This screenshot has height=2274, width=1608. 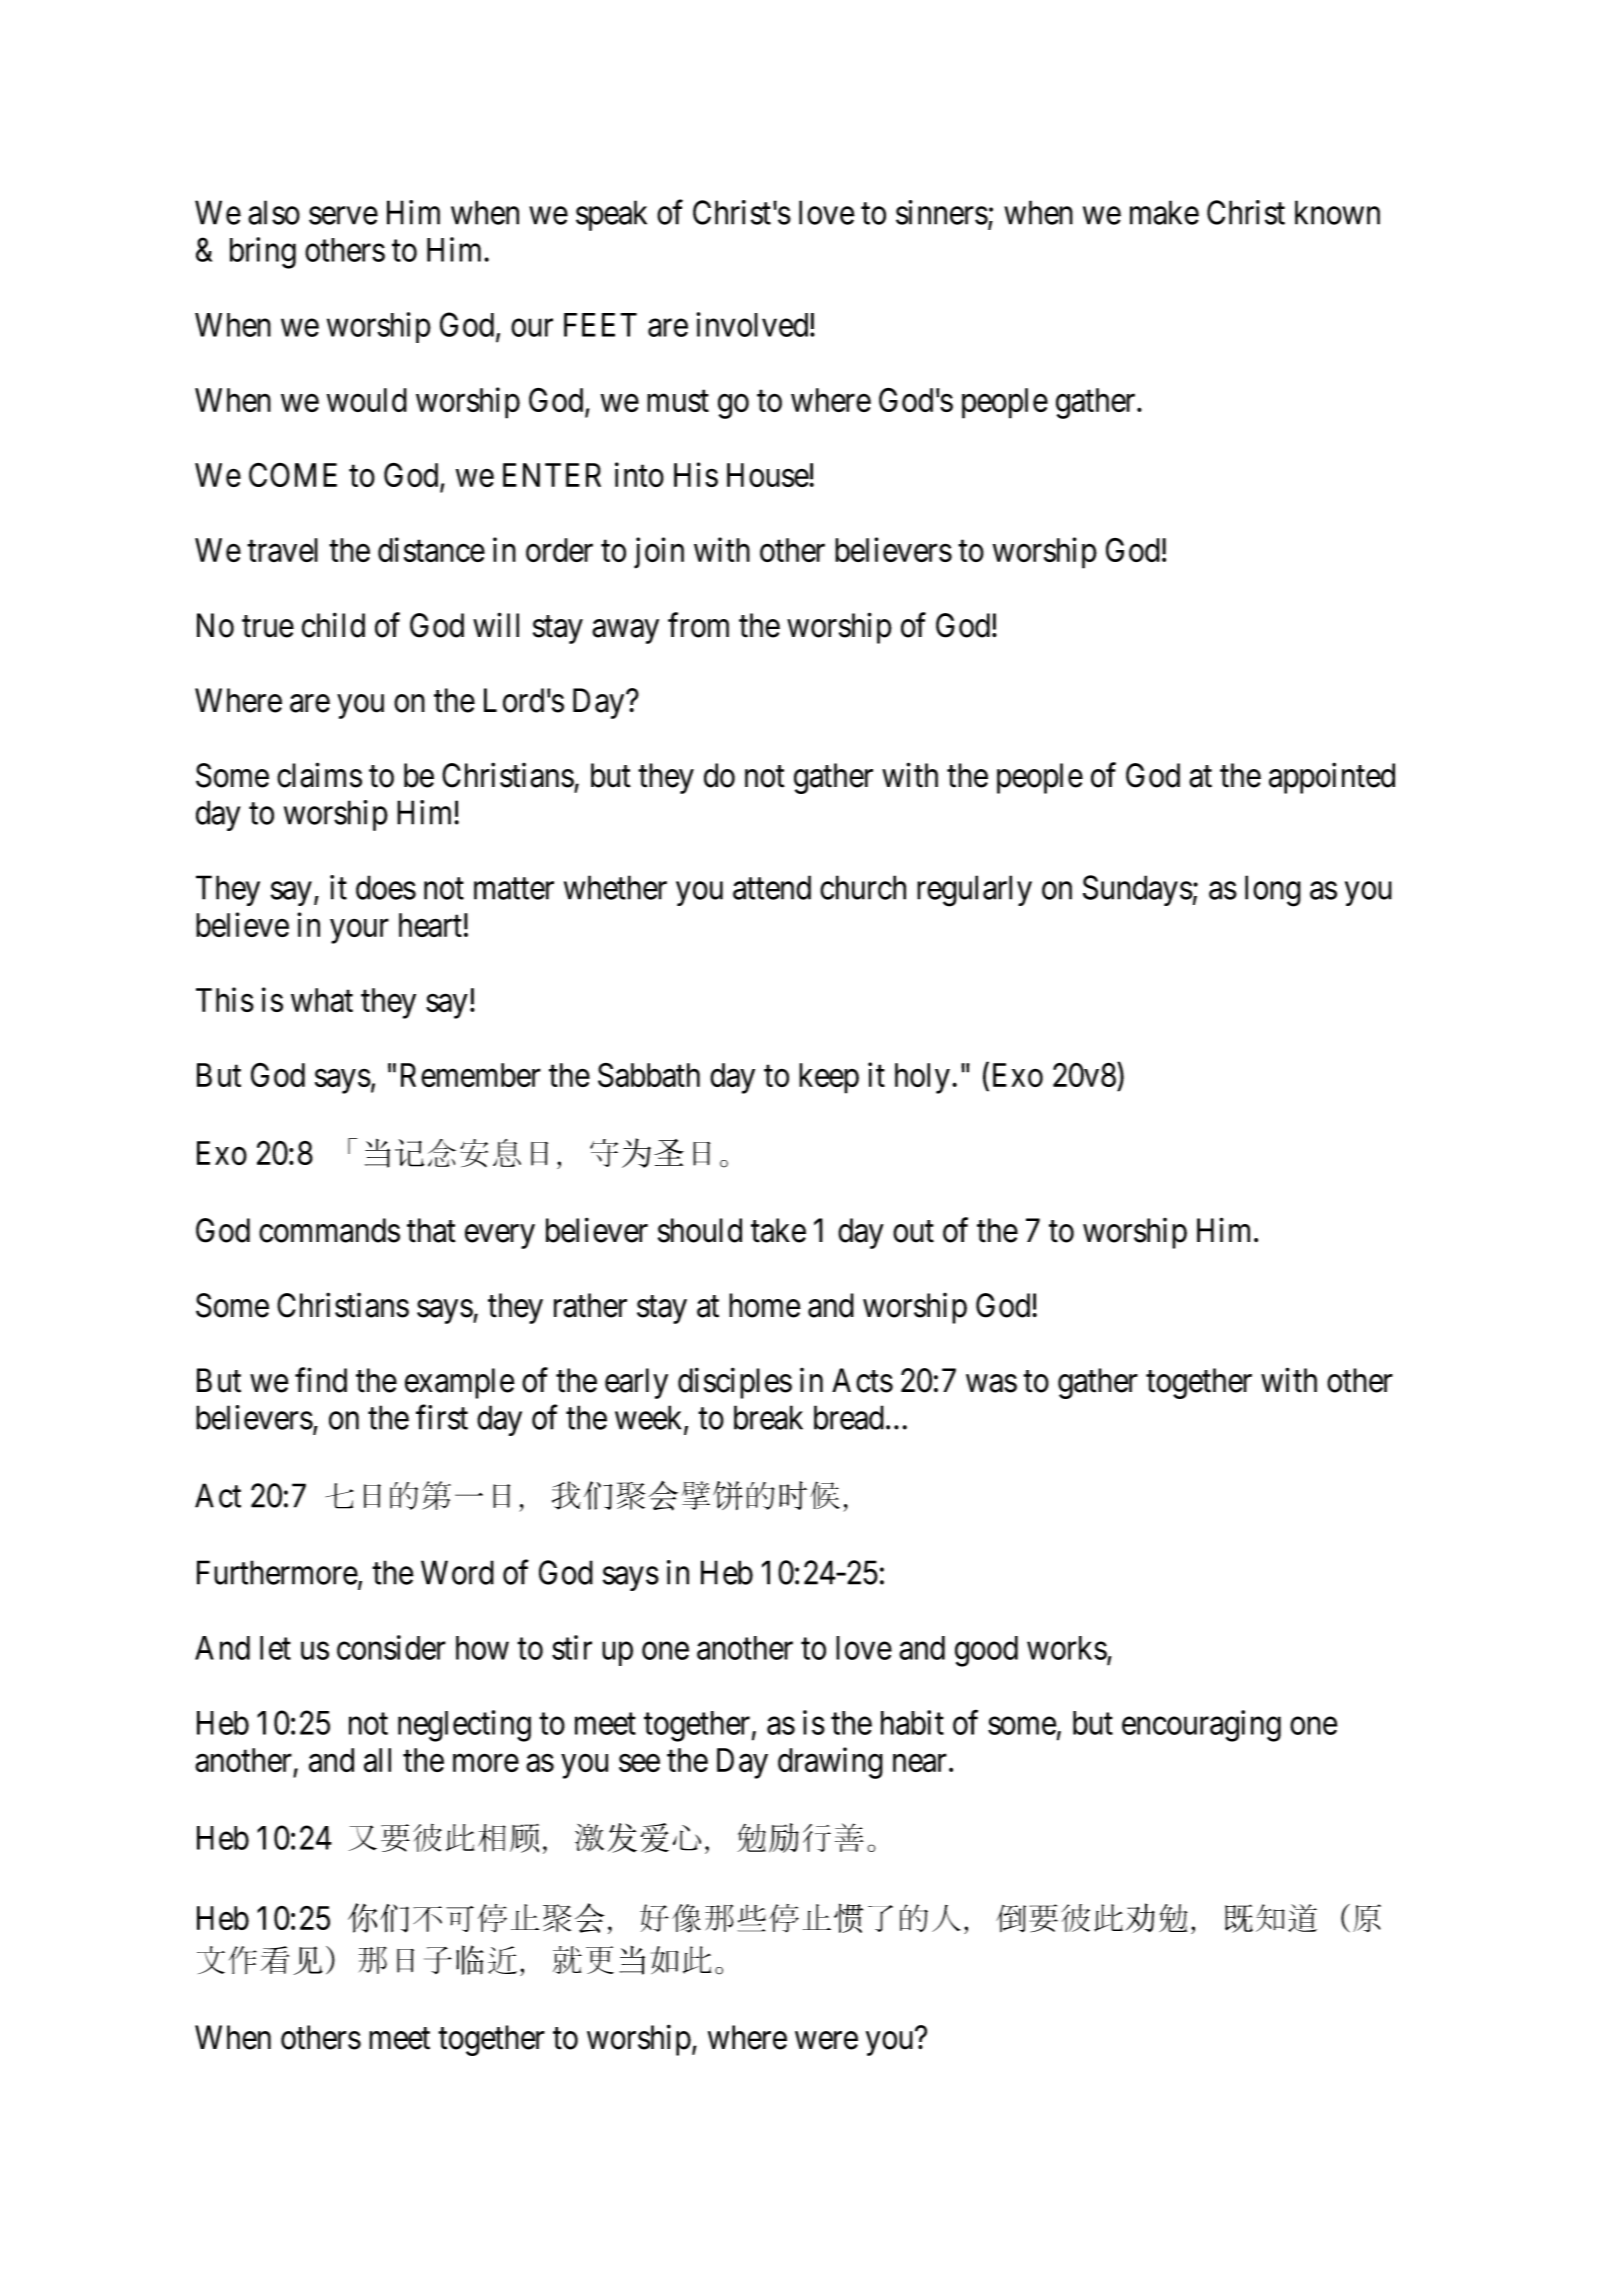 What do you see at coordinates (343, 216) in the screenshot?
I see `serve` at bounding box center [343, 216].
